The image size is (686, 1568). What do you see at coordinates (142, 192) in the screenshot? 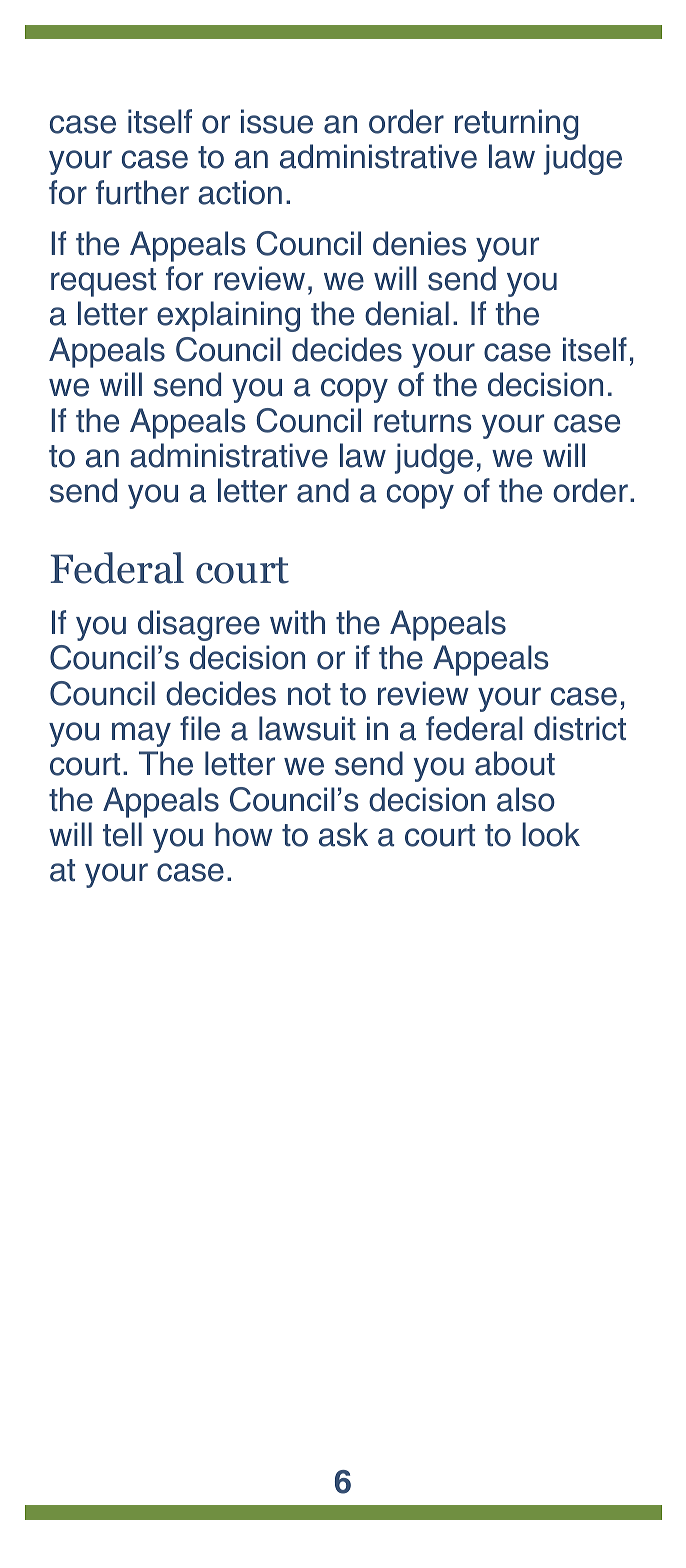
I see `further` at bounding box center [142, 192].
